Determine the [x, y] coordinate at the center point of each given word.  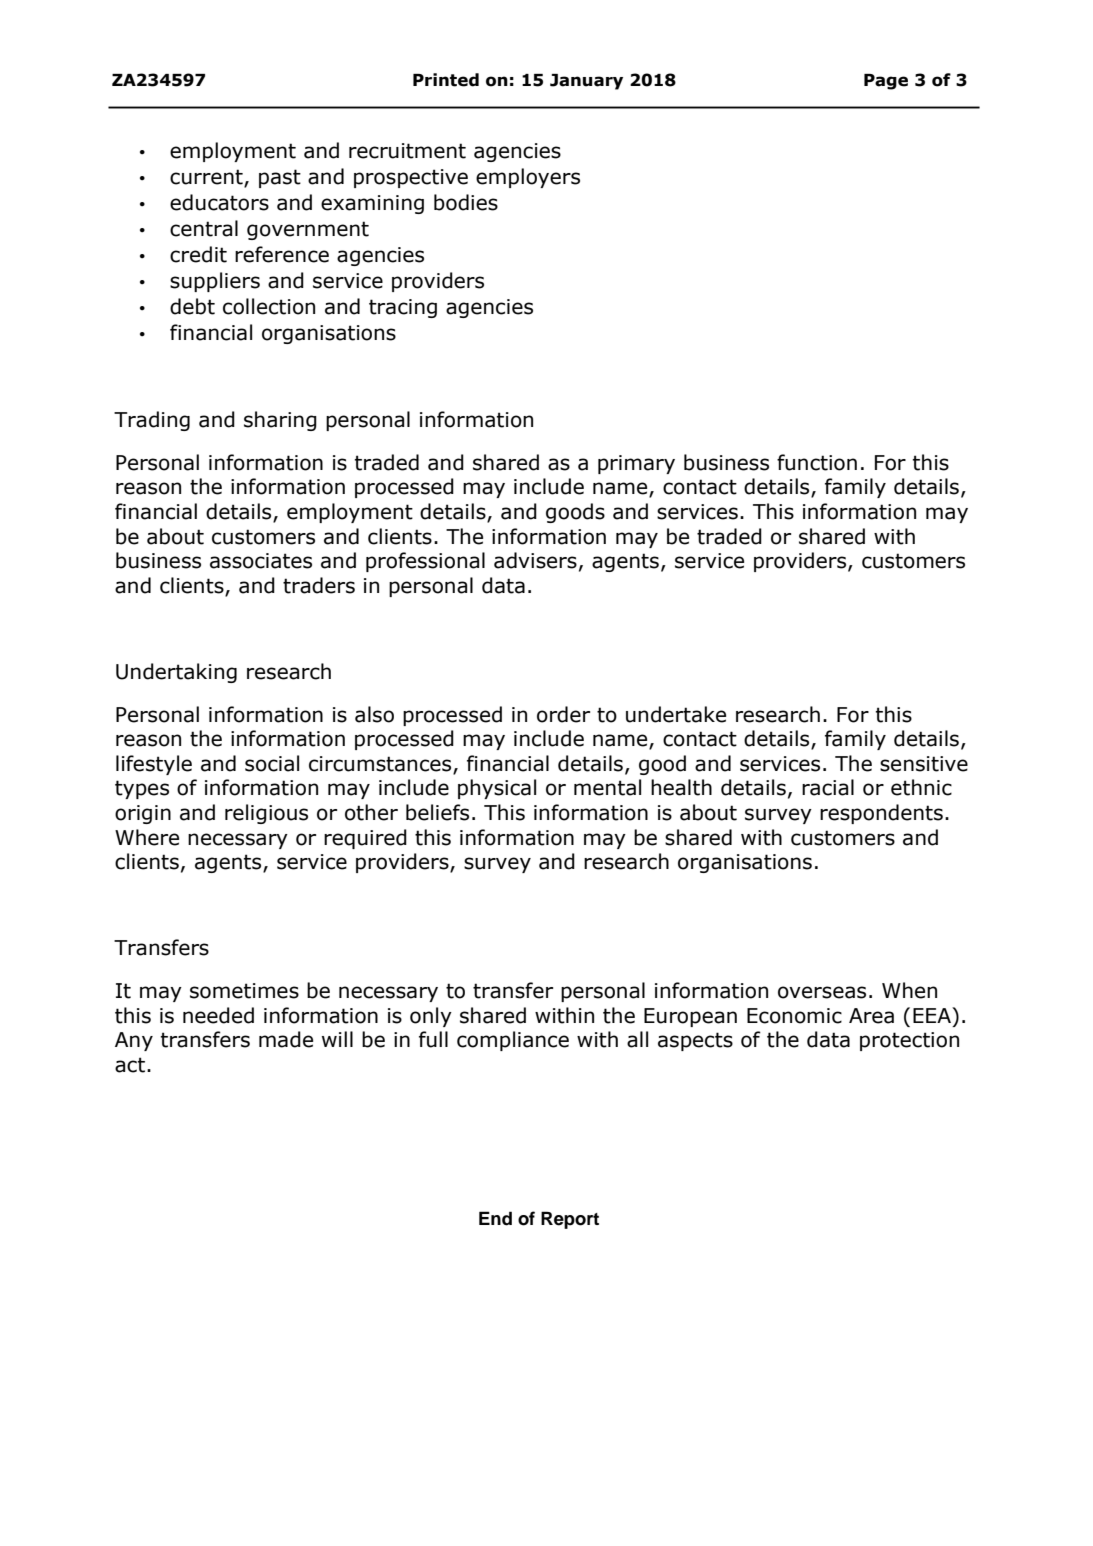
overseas [822, 992]
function [817, 462]
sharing [280, 421]
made [286, 1039]
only [431, 1017]
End [495, 1218]
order [563, 714]
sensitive [924, 764]
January [586, 82]
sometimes [244, 991]
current [207, 178]
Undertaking [176, 673]
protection [909, 1041]
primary [636, 464]
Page [886, 82]
